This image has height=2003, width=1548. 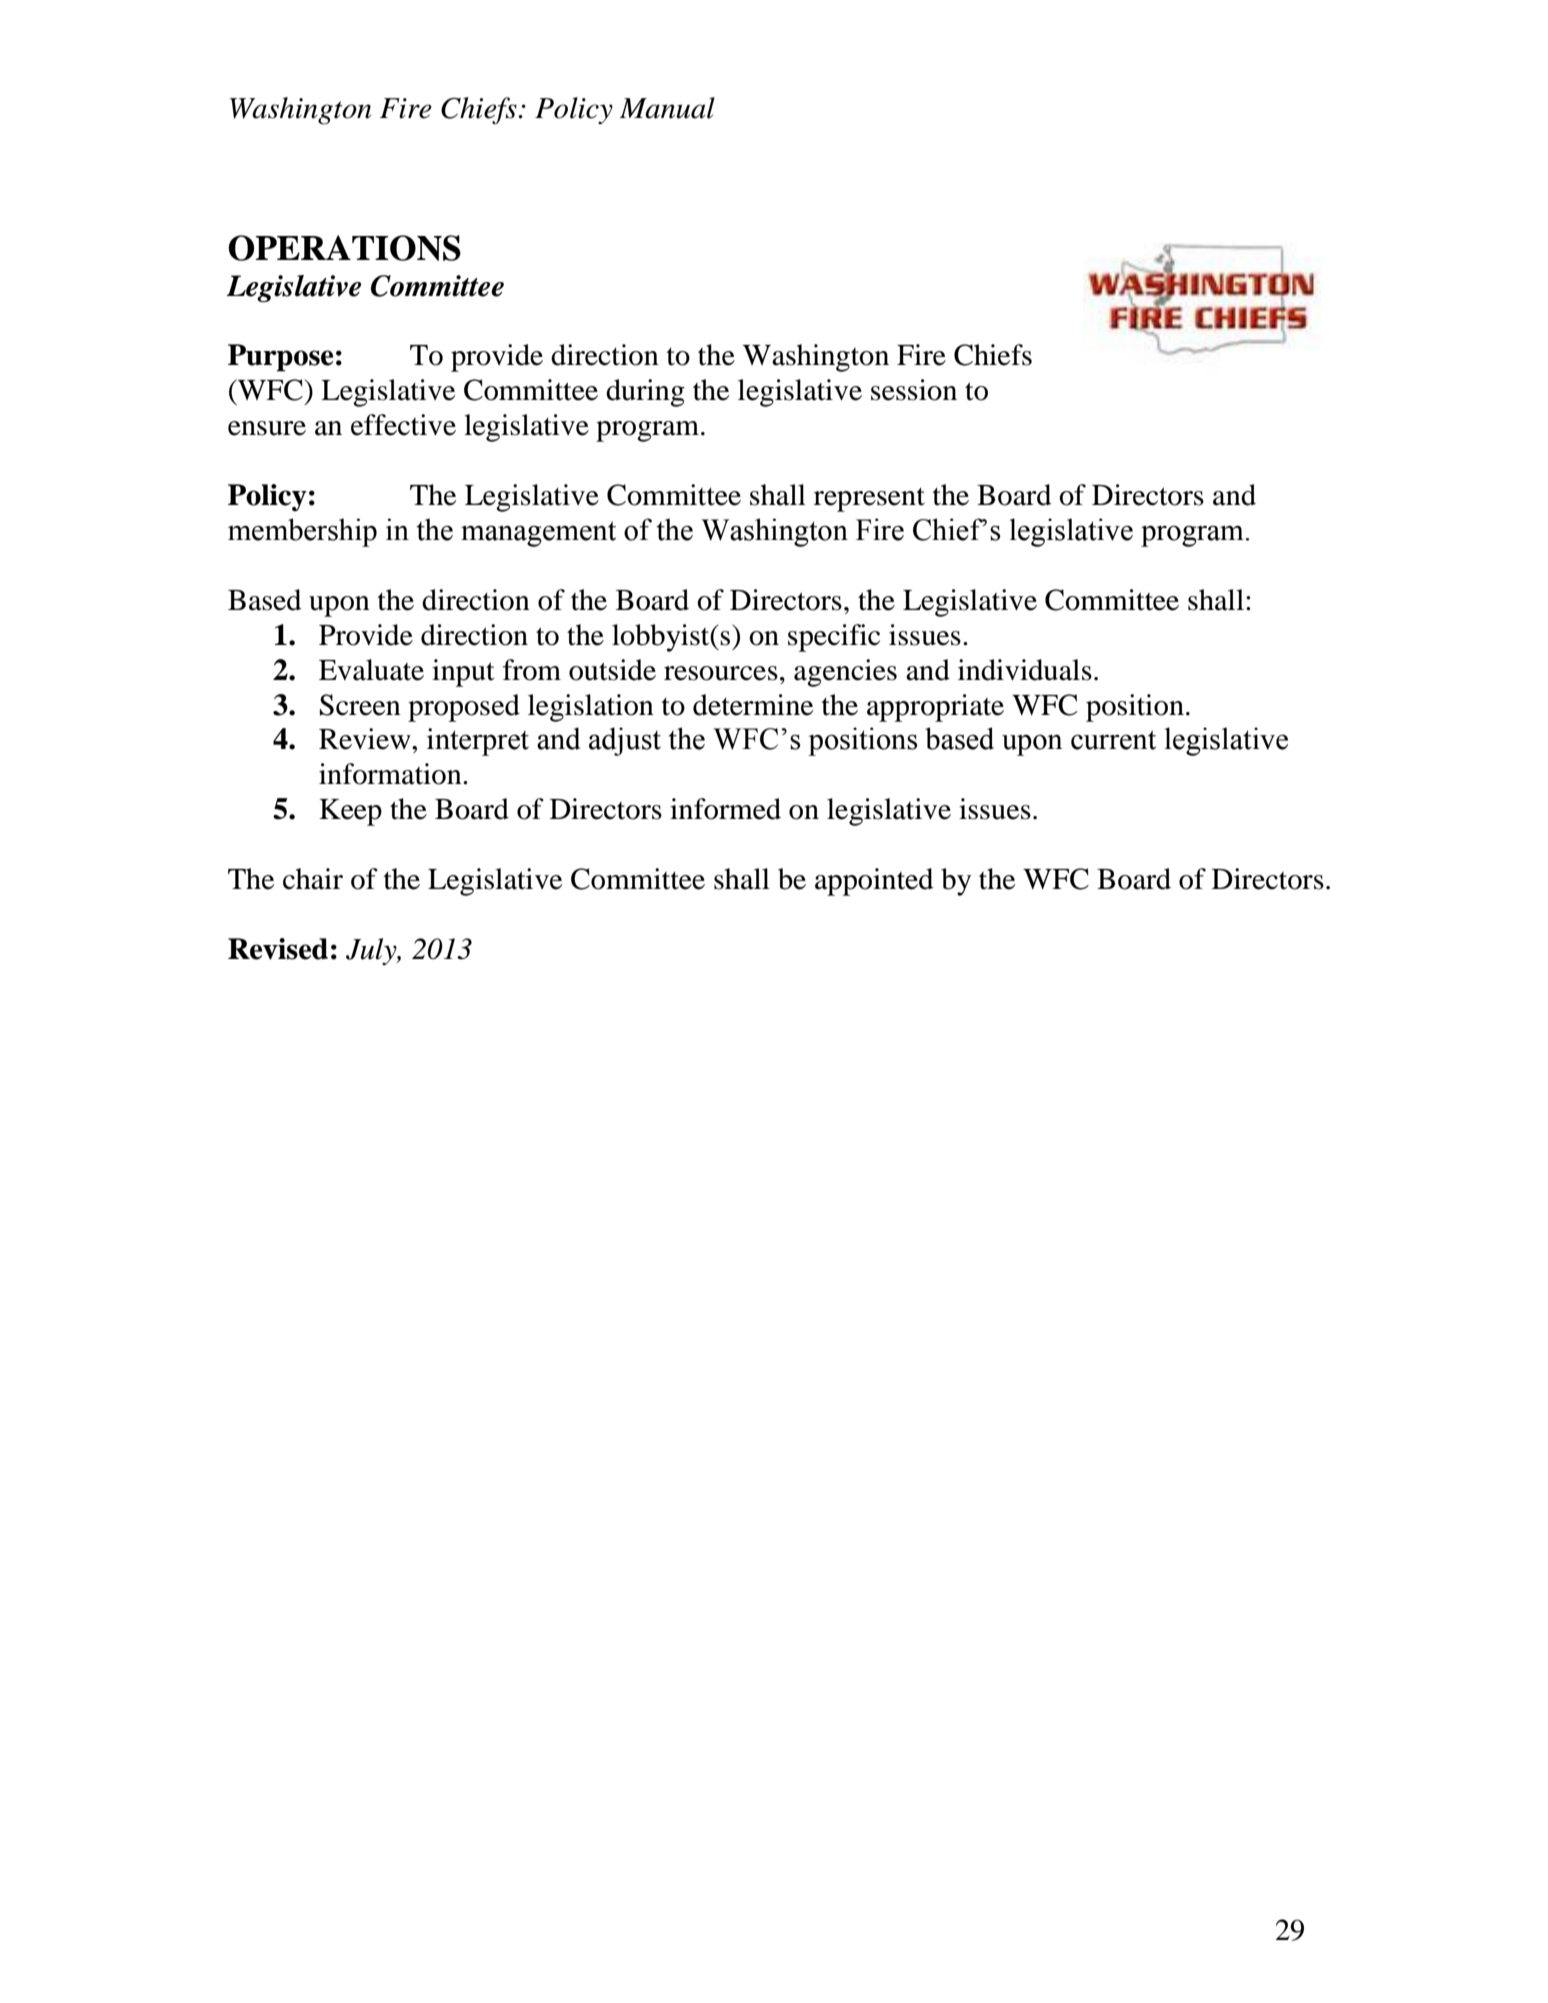 What do you see at coordinates (391, 774) in the image?
I see `information` at bounding box center [391, 774].
